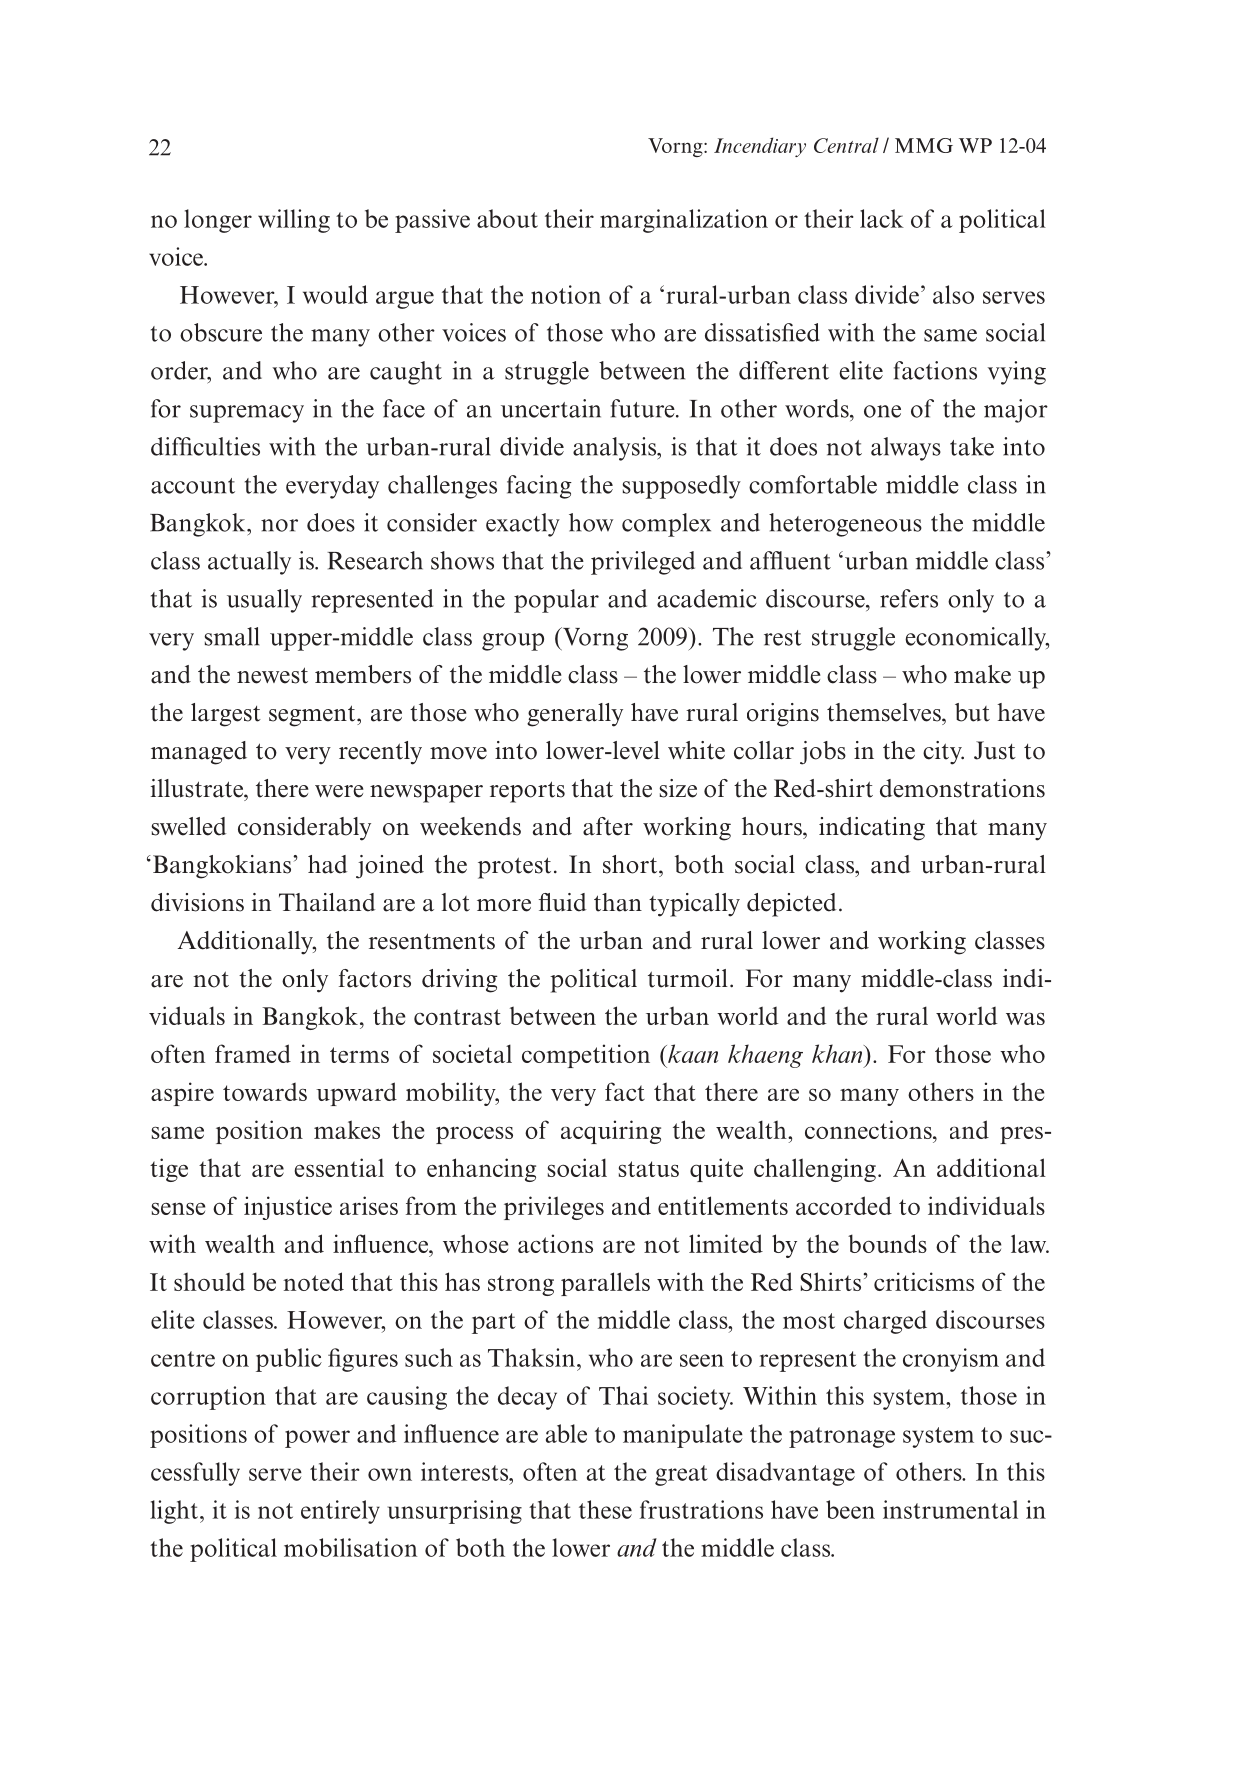 The height and width of the screenshot is (1776, 1256). Describe the element at coordinates (340, 1512) in the screenshot. I see `entirely` at that location.
